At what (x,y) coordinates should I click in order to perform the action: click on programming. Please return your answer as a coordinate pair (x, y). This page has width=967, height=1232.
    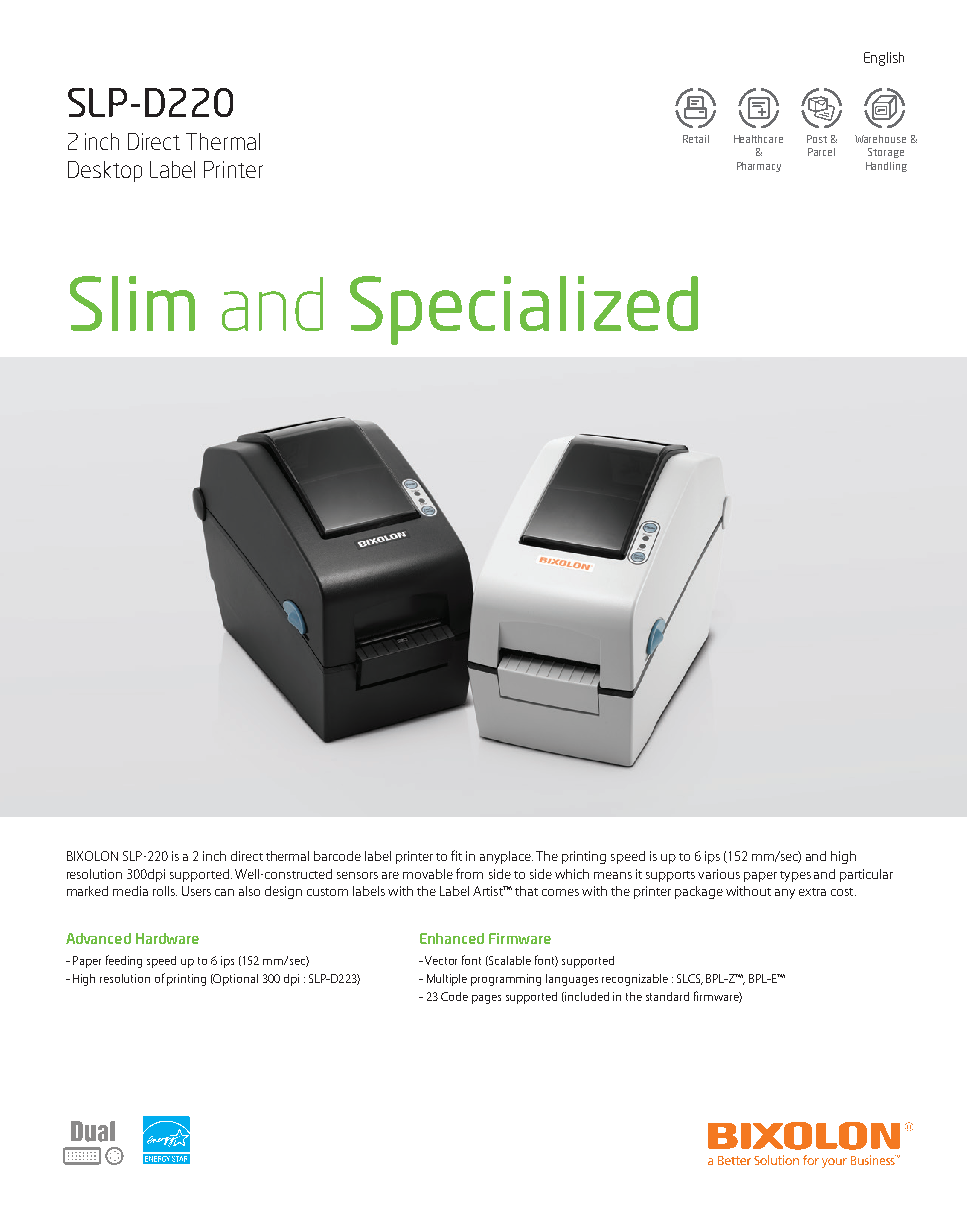
    Looking at the image, I should click on (506, 980).
